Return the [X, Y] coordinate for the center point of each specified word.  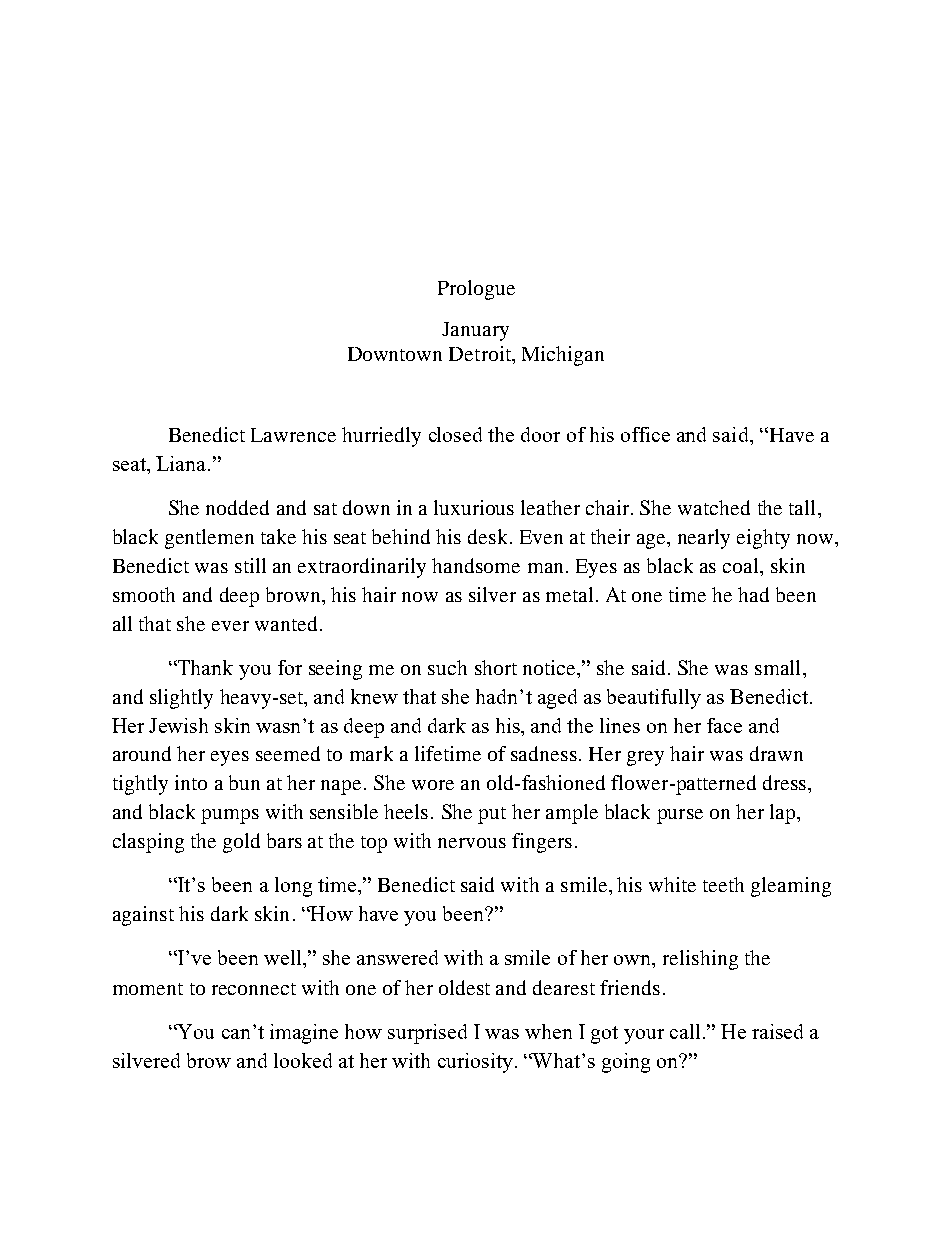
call [685, 1031]
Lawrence [293, 435]
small [777, 667]
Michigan [563, 356]
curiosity [475, 1063]
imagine [304, 1034]
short [496, 667]
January [475, 331]
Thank [204, 667]
